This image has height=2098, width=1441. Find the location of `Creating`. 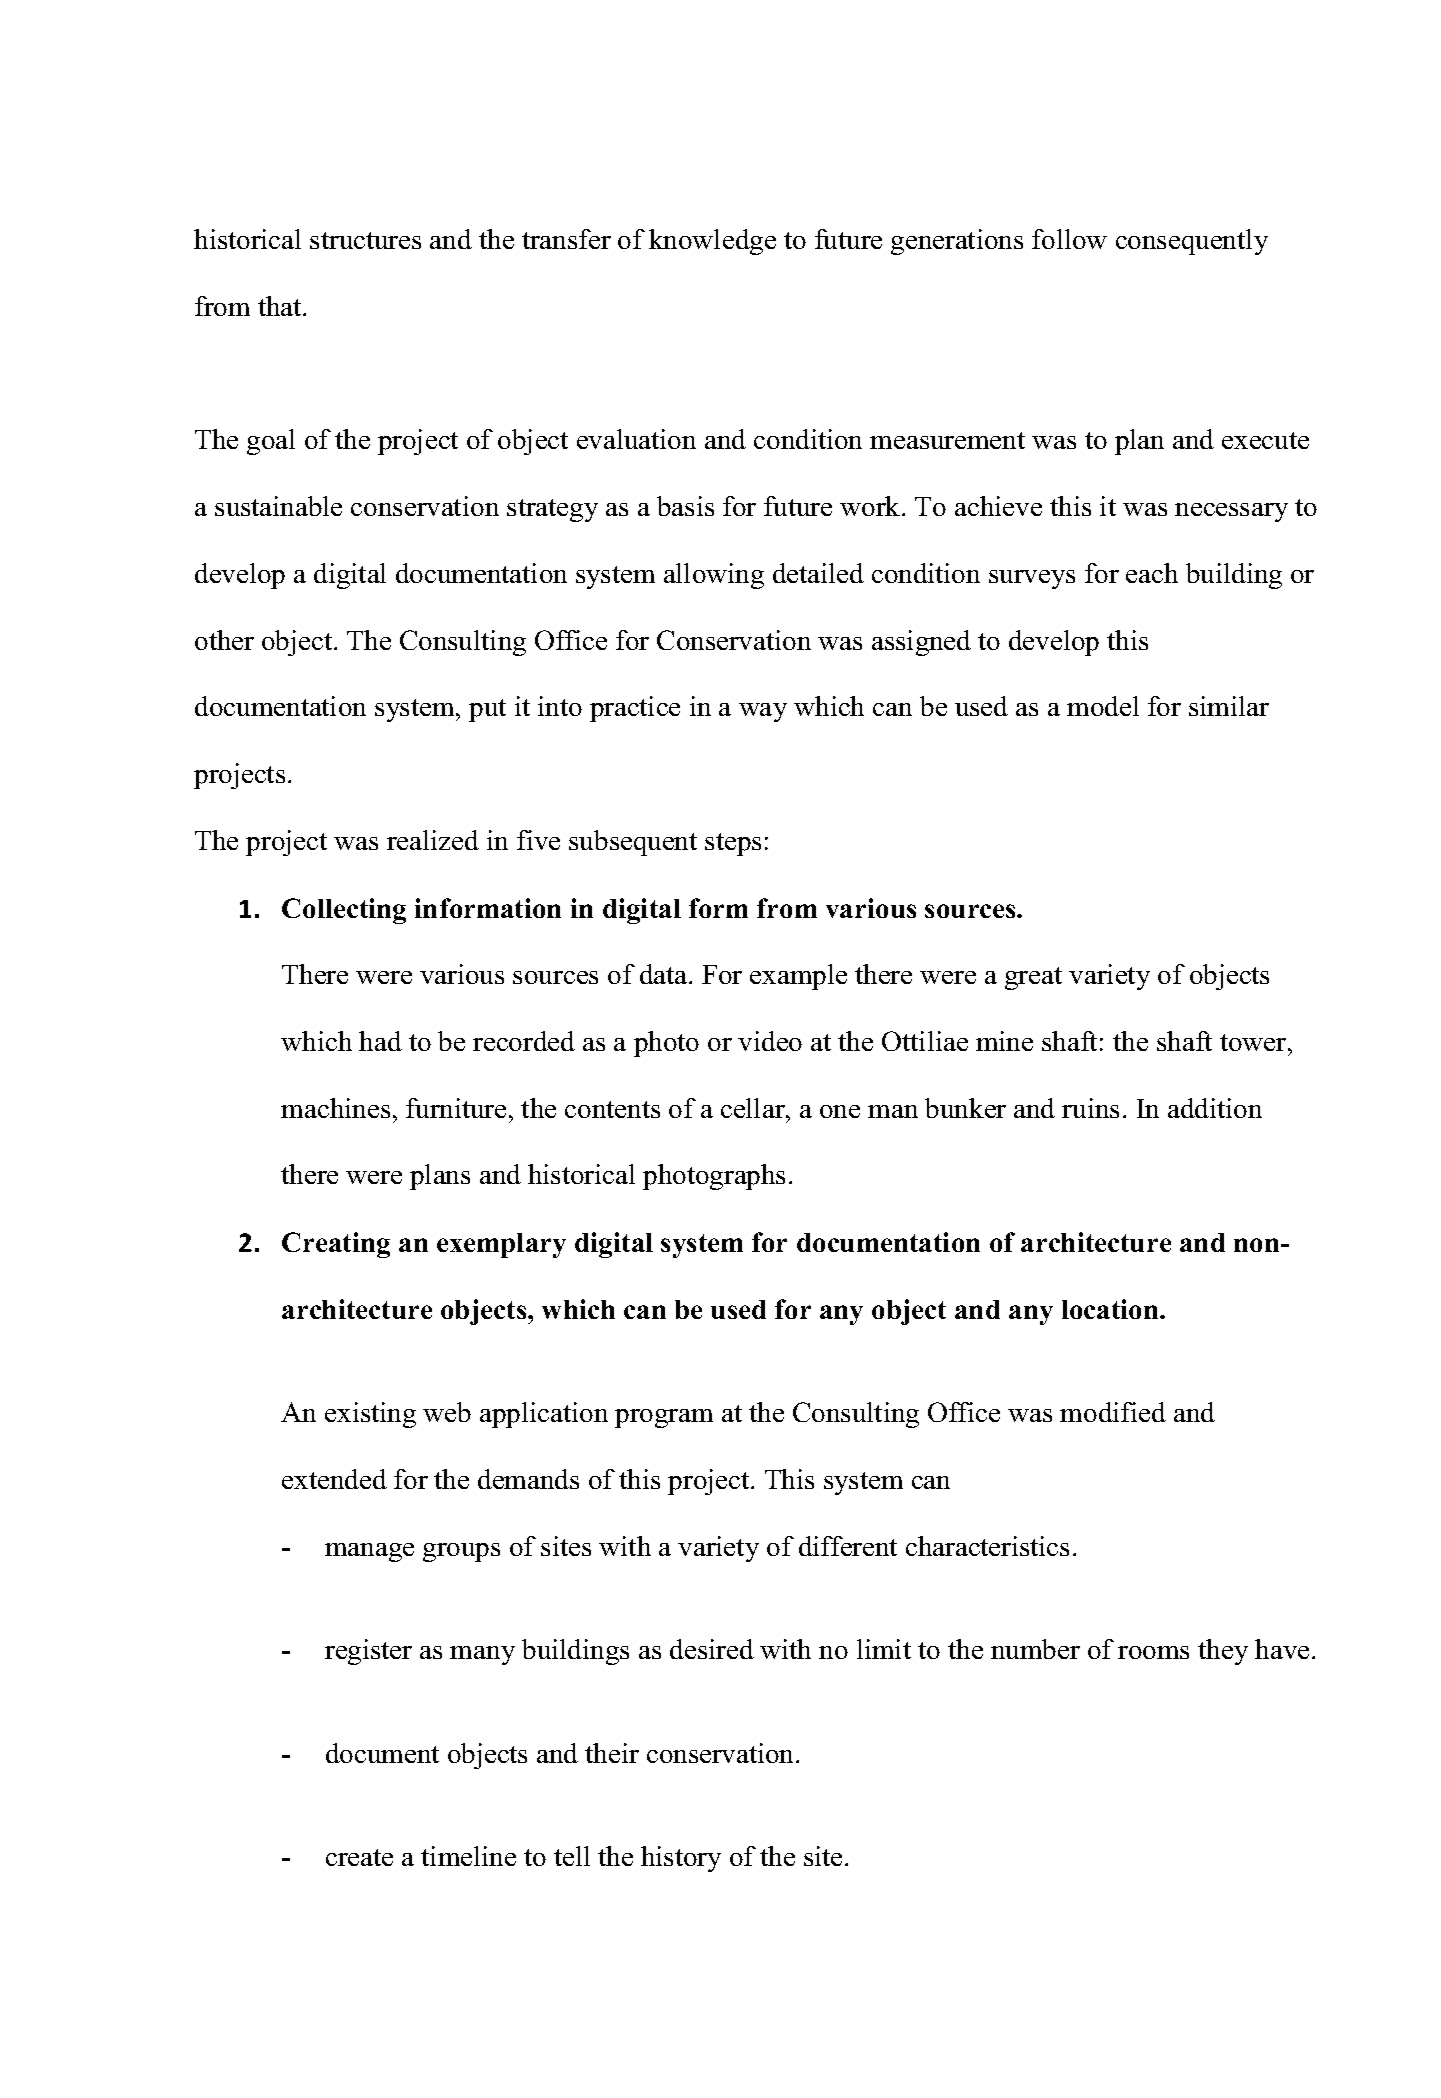

Creating is located at coordinates (336, 1245).
